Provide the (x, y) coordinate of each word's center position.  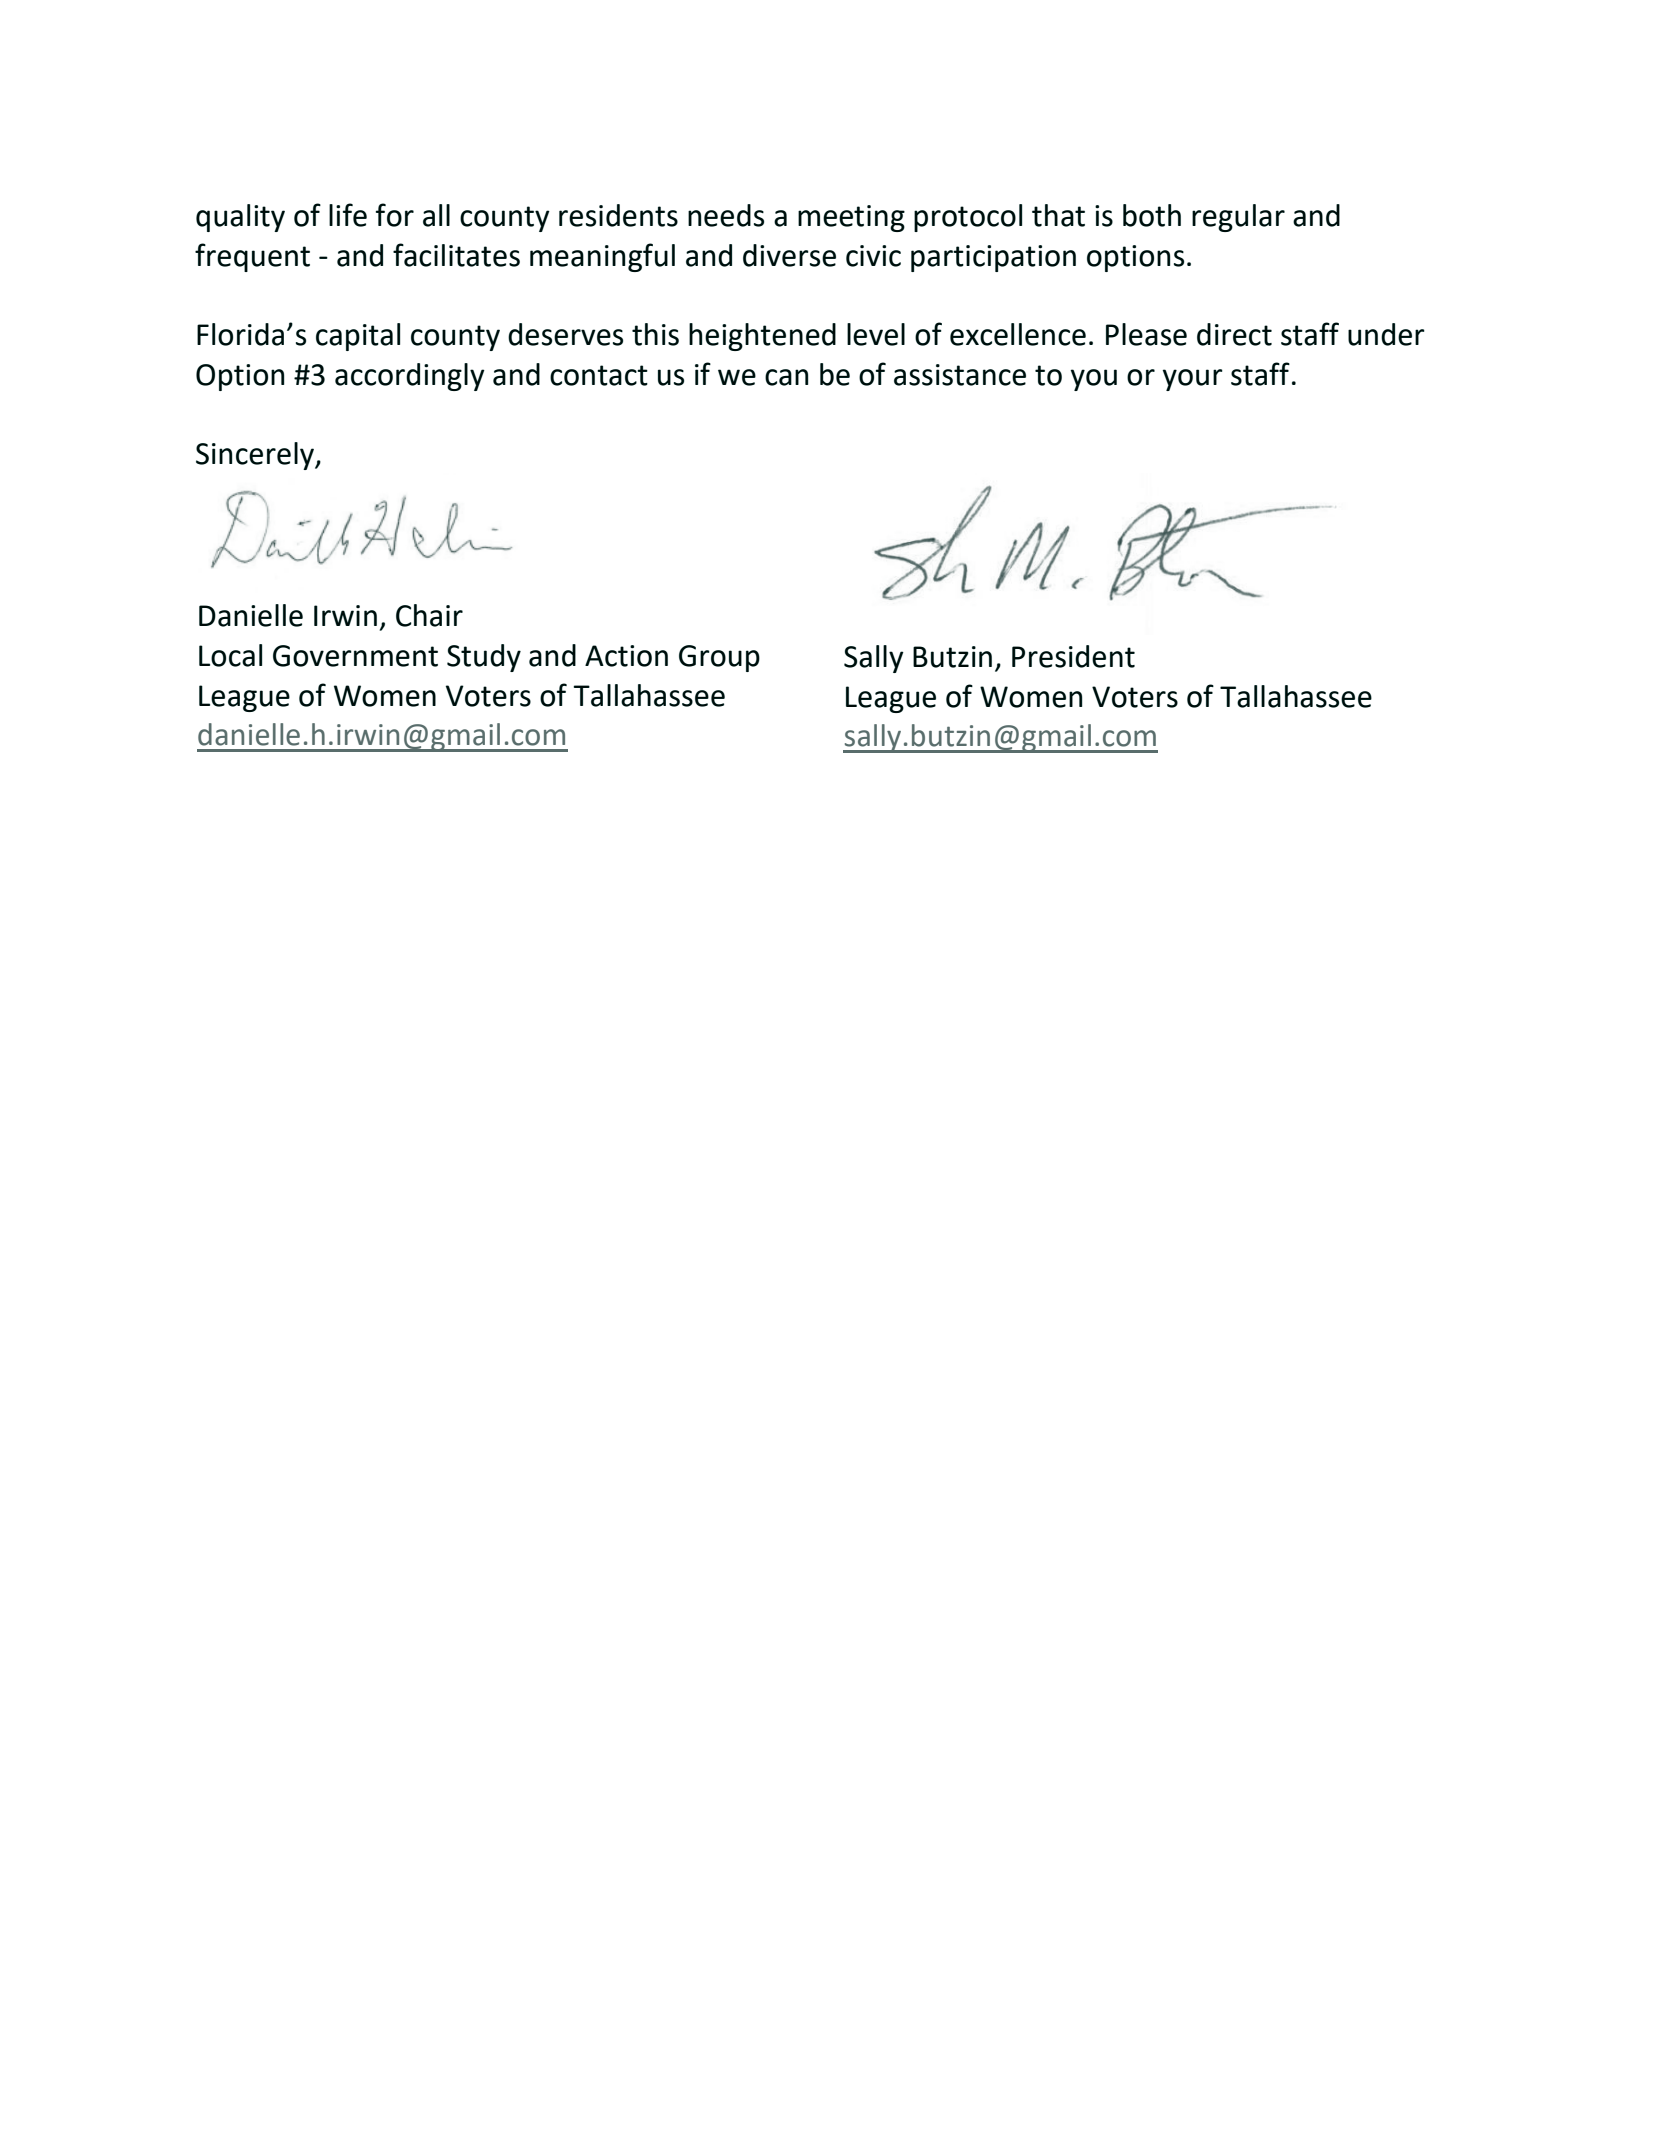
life (348, 215)
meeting (851, 218)
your (1193, 380)
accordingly (410, 377)
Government (355, 656)
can (786, 377)
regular (1238, 218)
